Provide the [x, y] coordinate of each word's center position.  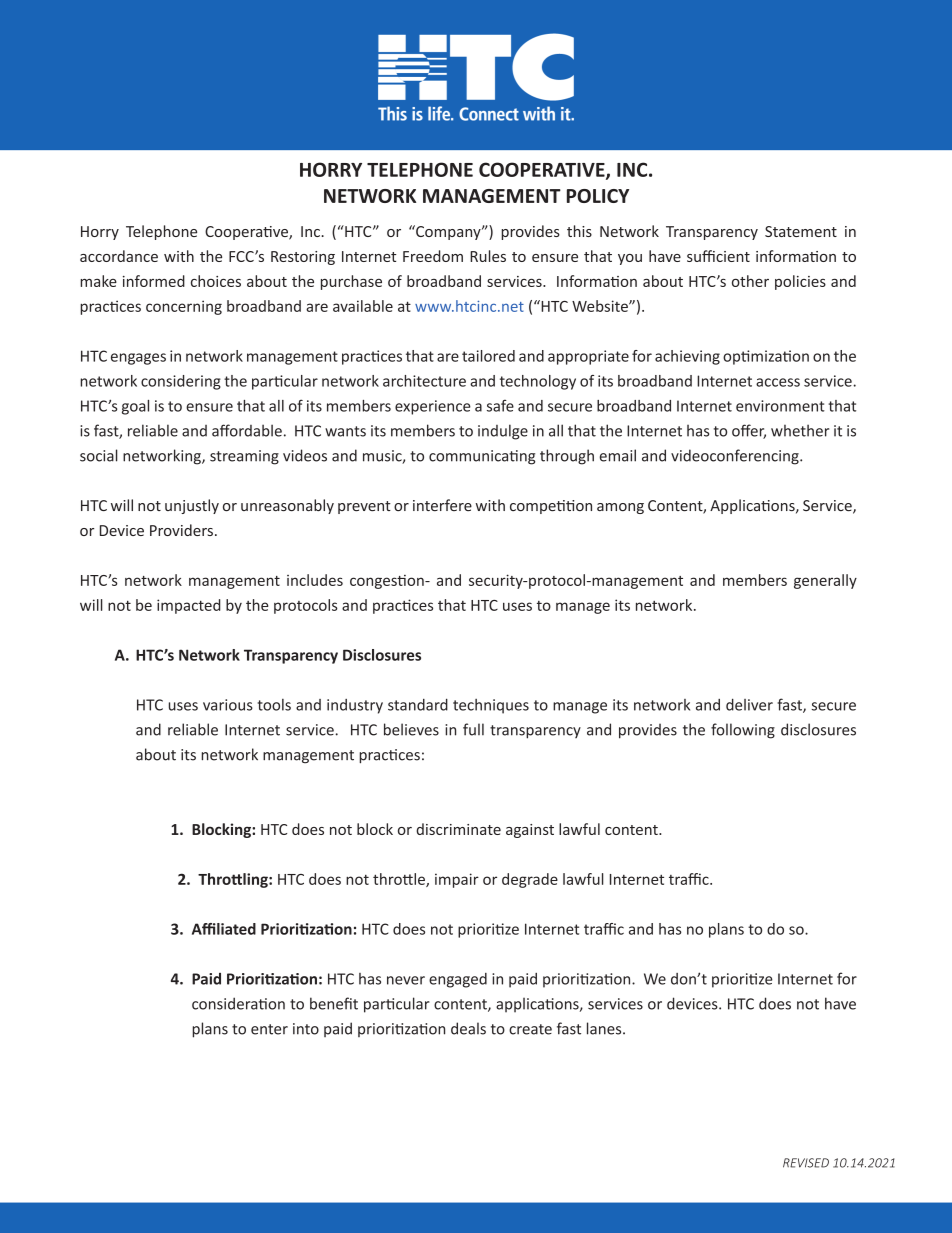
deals [468, 1028]
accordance [119, 256]
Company [448, 232]
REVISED [806, 1163]
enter [269, 1029]
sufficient [718, 256]
